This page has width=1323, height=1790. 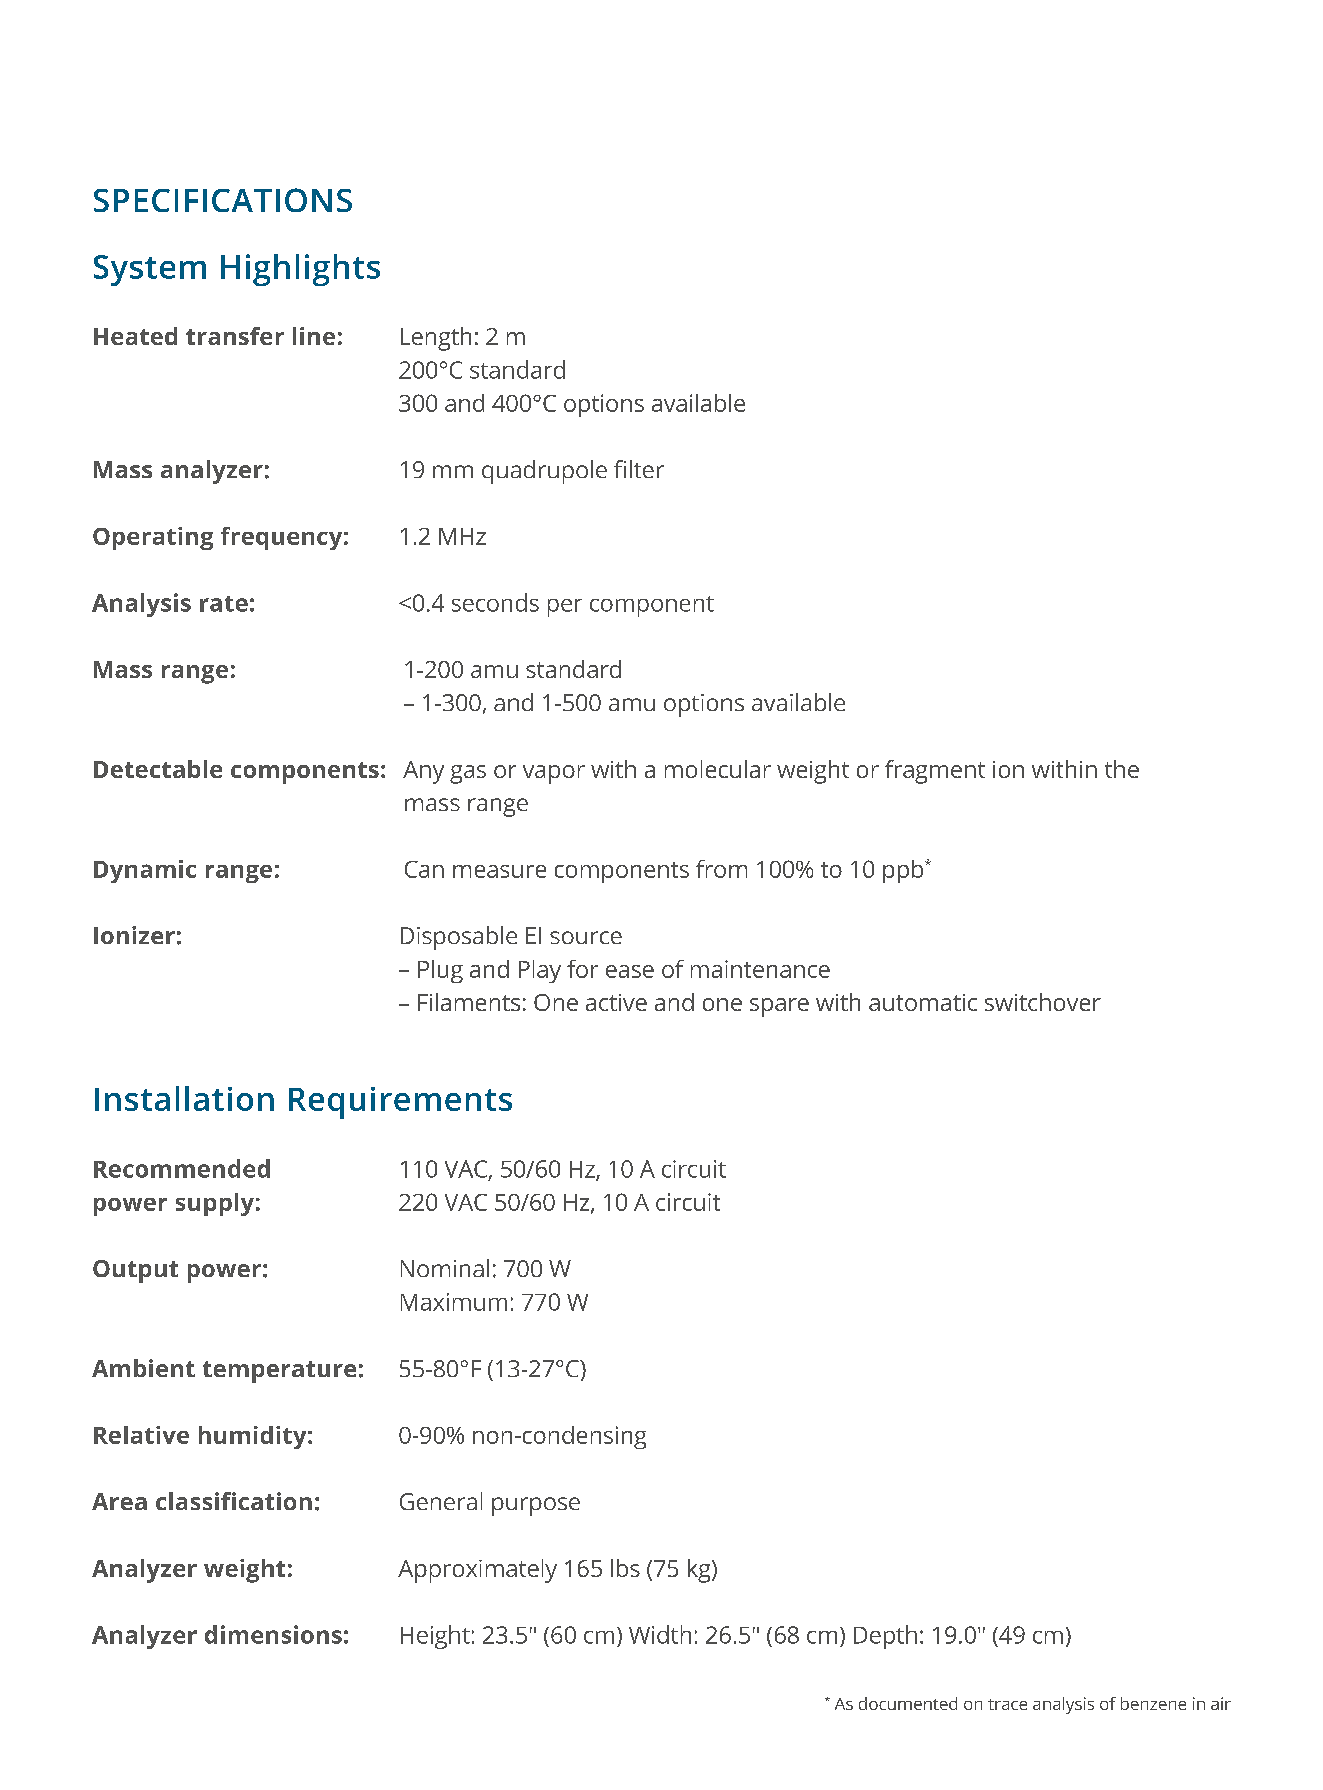 I want to click on dimensions, so click(x=273, y=1634).
